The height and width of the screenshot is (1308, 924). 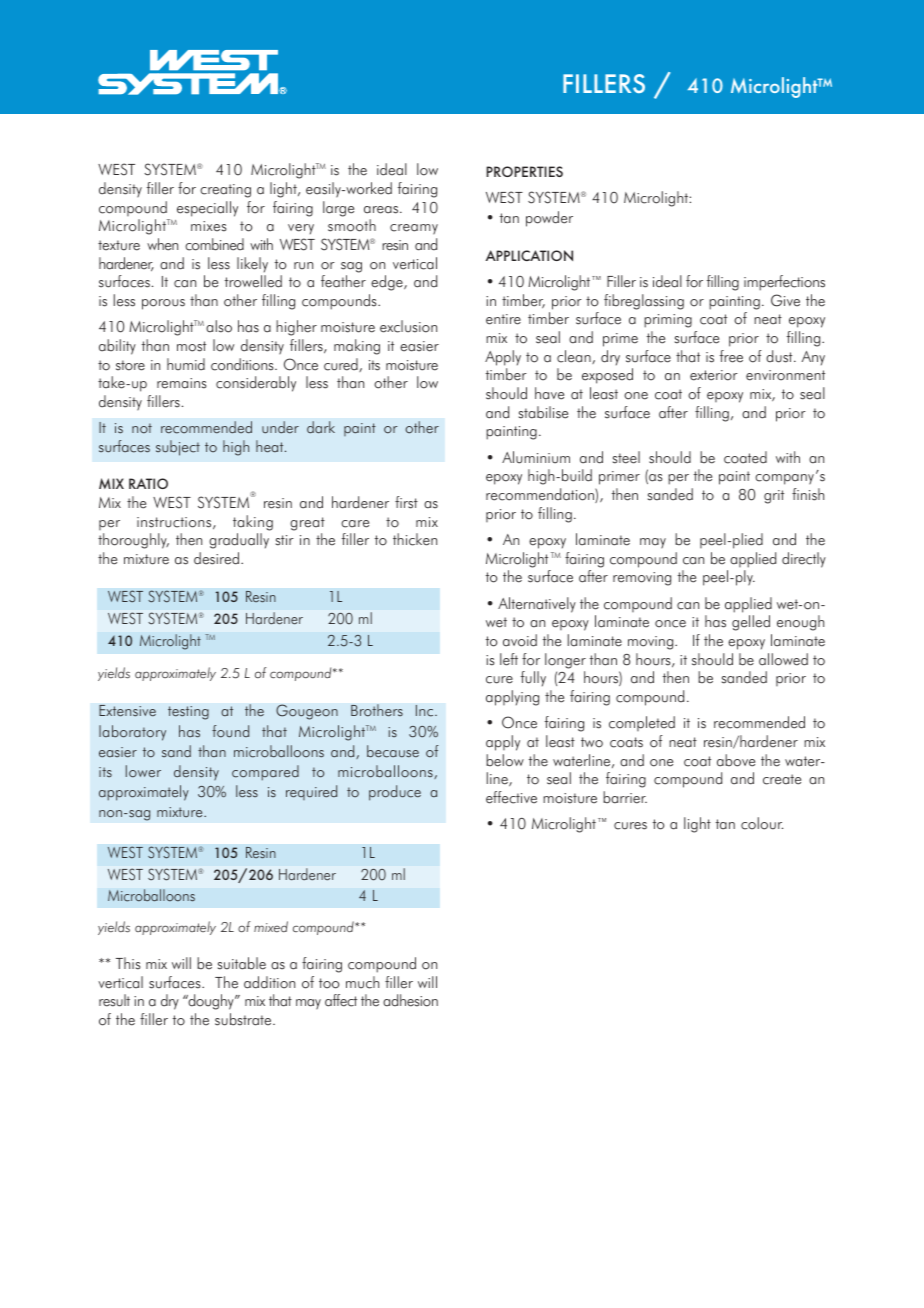 What do you see at coordinates (537, 605) in the screenshot?
I see `Alternatively` at bounding box center [537, 605].
